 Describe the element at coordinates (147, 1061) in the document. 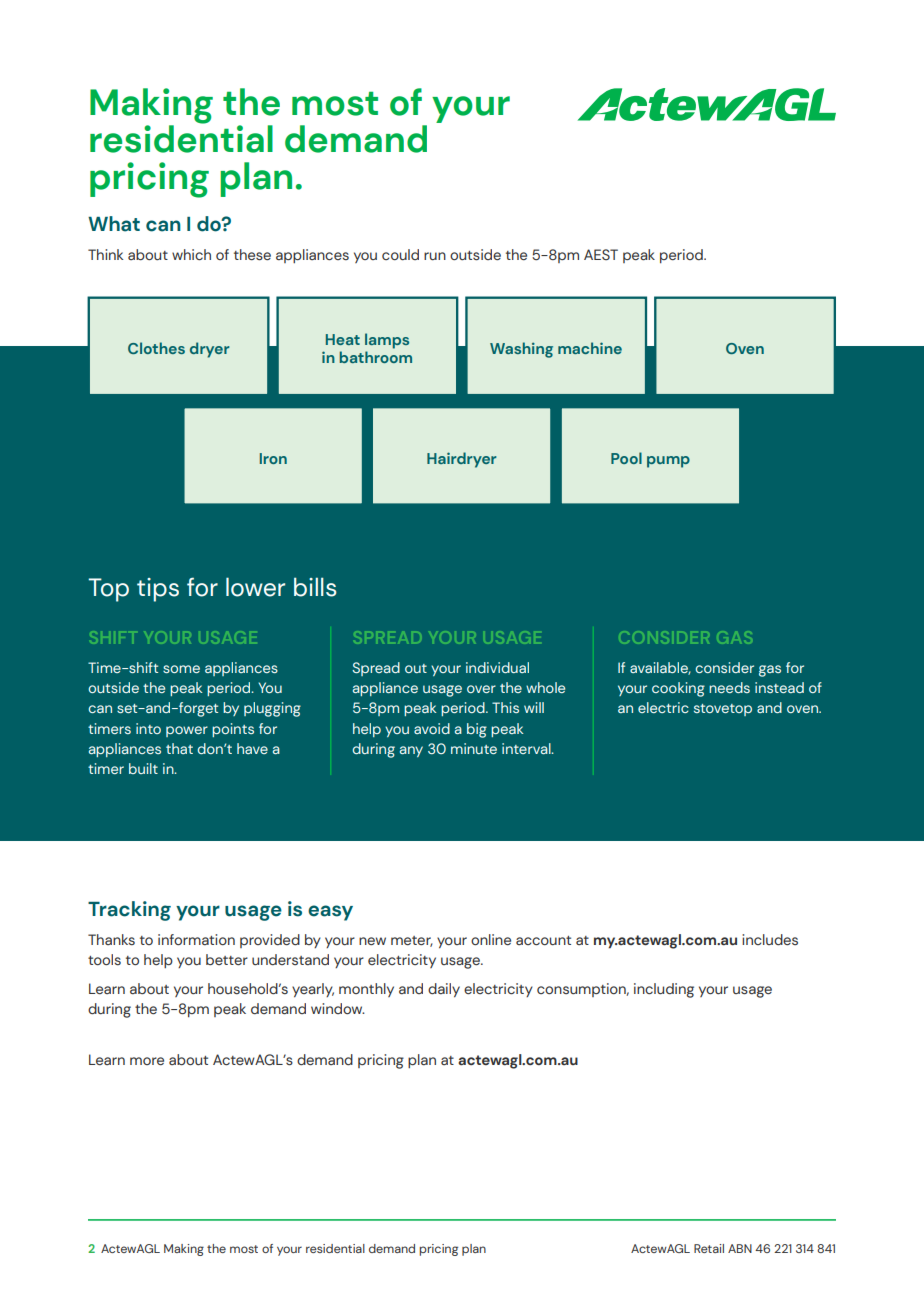

I see `more` at that location.
